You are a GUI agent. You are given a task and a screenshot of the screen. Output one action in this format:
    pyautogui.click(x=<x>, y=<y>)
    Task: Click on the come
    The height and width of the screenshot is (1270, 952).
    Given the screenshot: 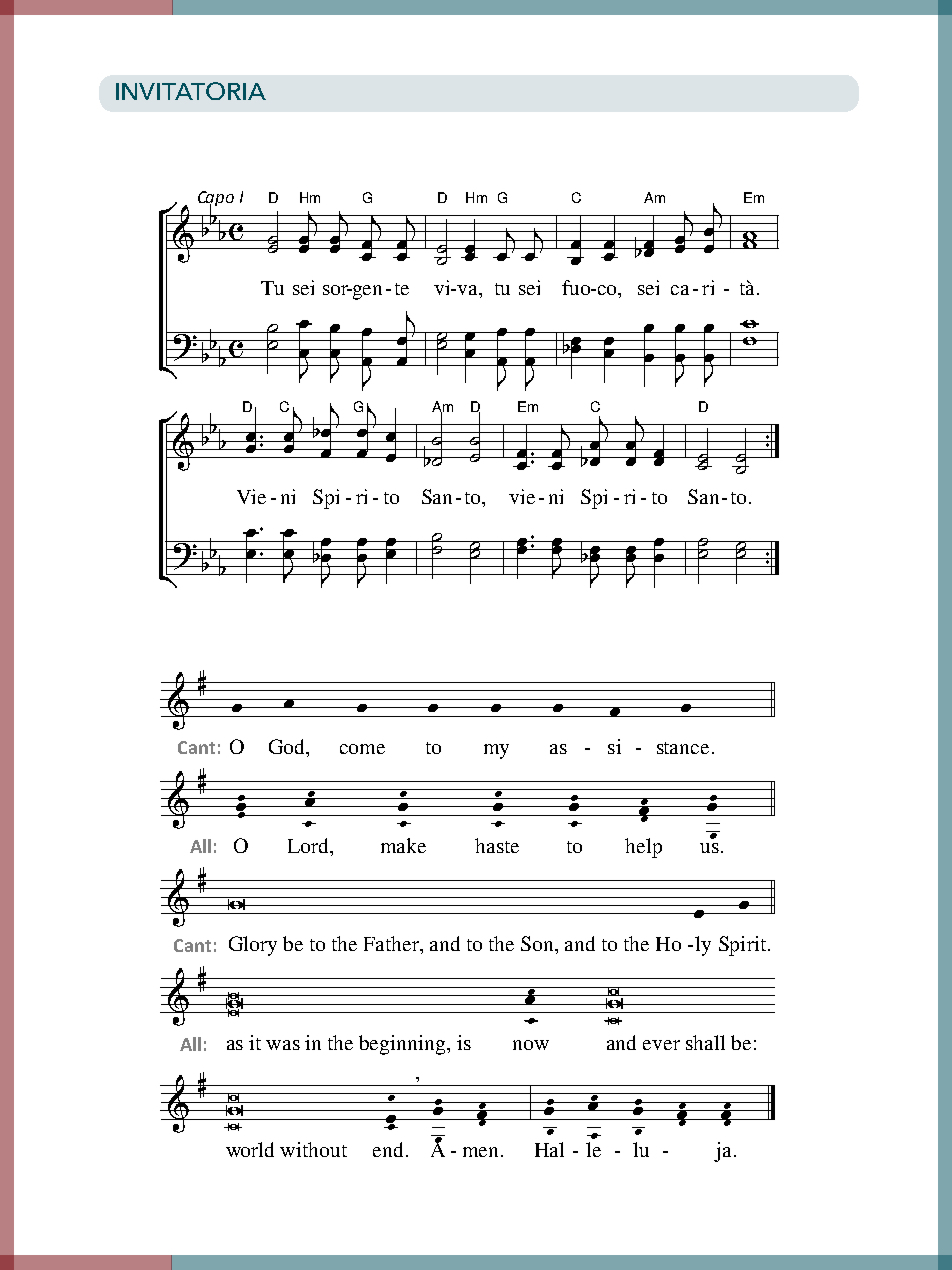 What is the action you would take?
    pyautogui.click(x=362, y=749)
